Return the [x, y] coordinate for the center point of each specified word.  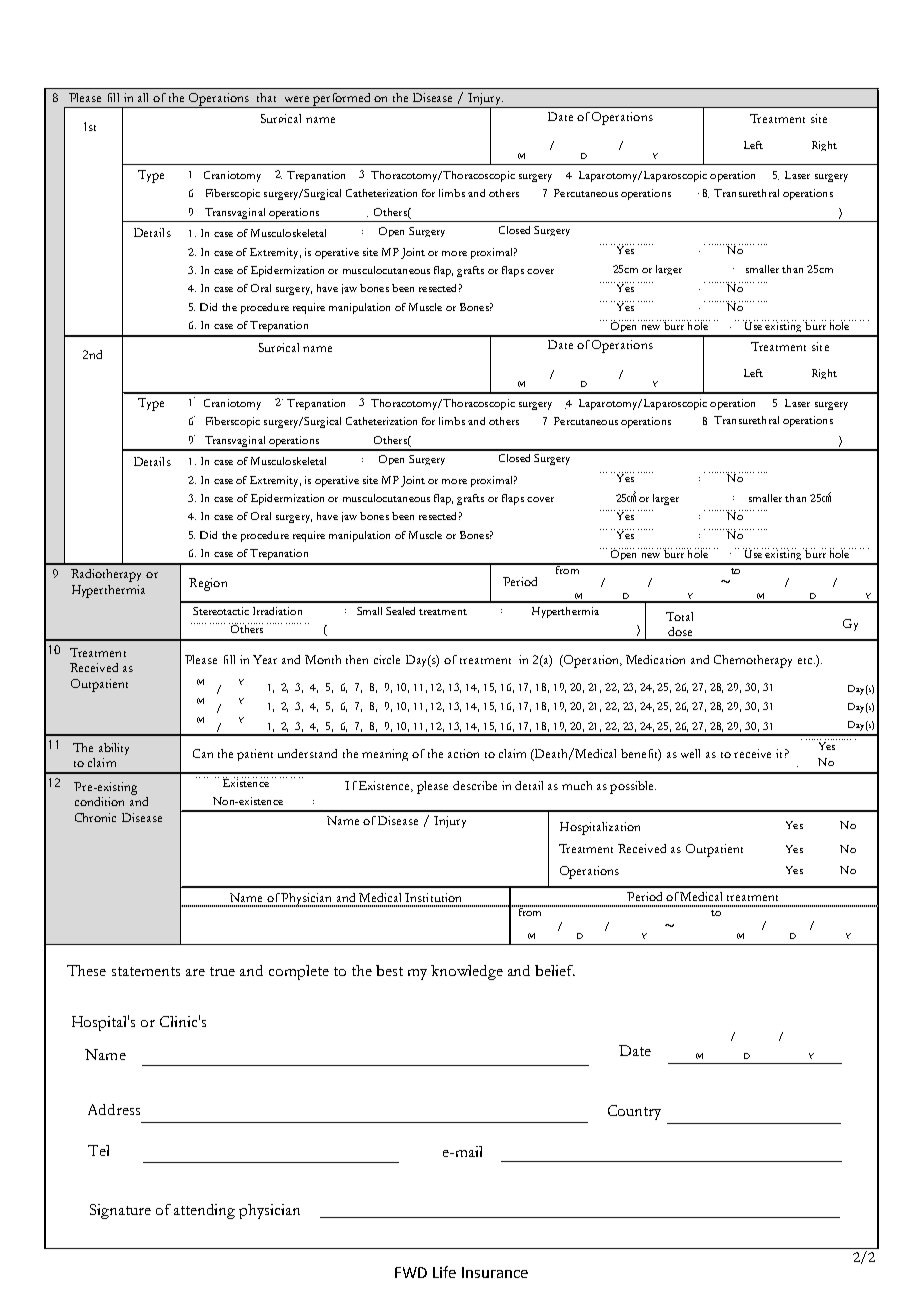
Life [444, 1272]
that [266, 97]
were [297, 99]
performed [342, 100]
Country [634, 1112]
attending [204, 1211]
